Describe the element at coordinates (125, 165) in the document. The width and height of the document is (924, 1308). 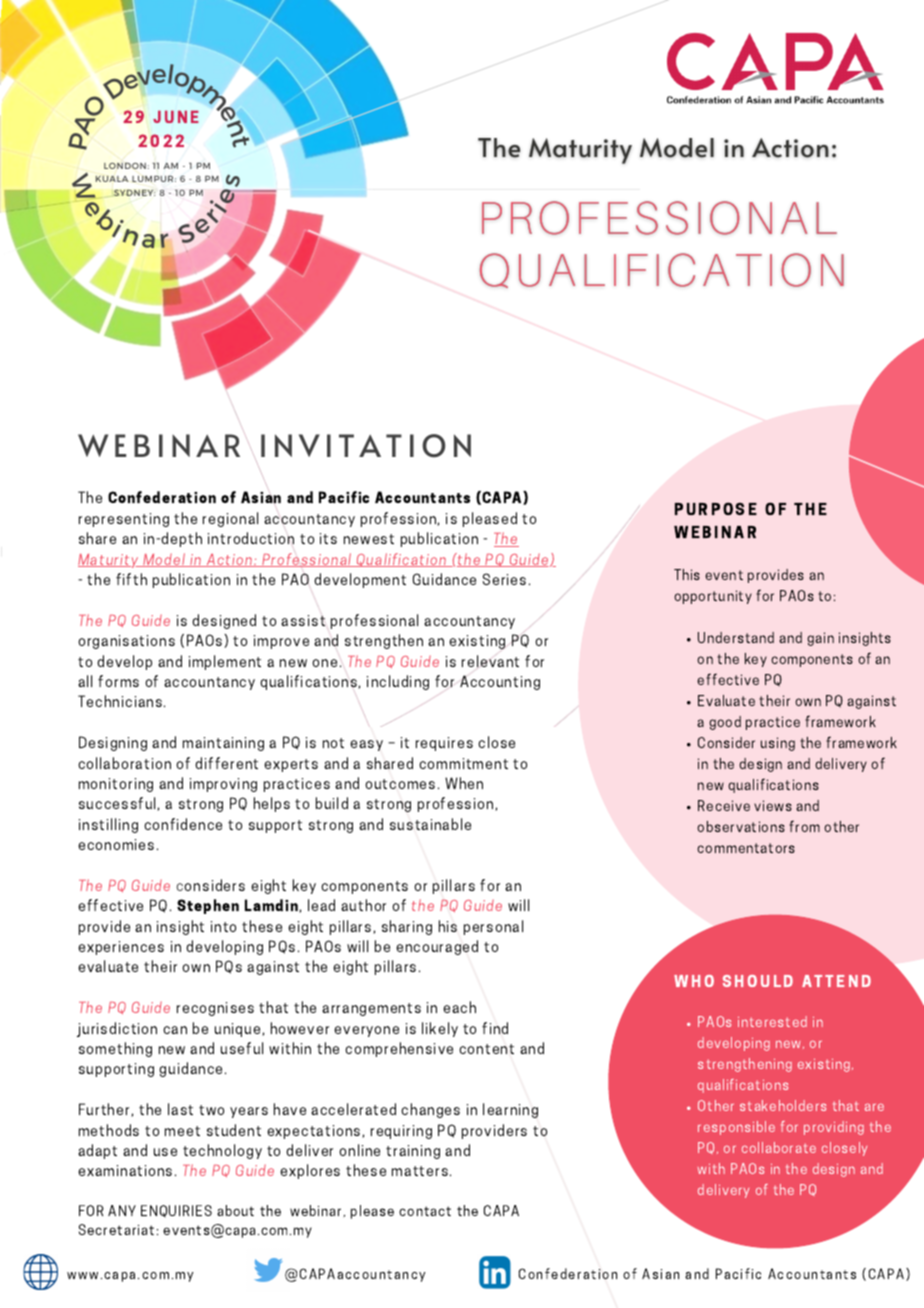
I see `LONDON` at that location.
